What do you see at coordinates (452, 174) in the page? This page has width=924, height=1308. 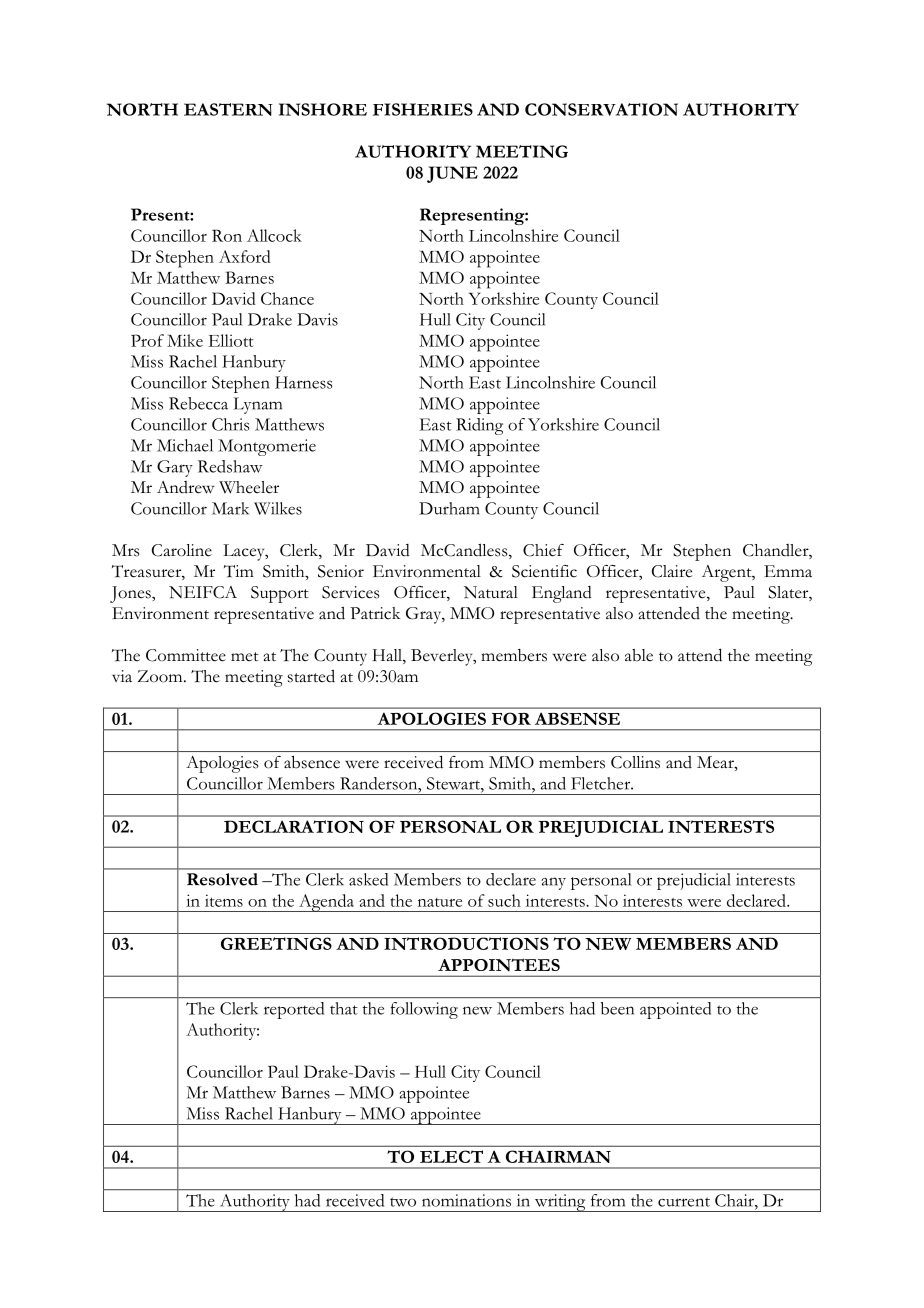 I see `JUNE` at bounding box center [452, 174].
